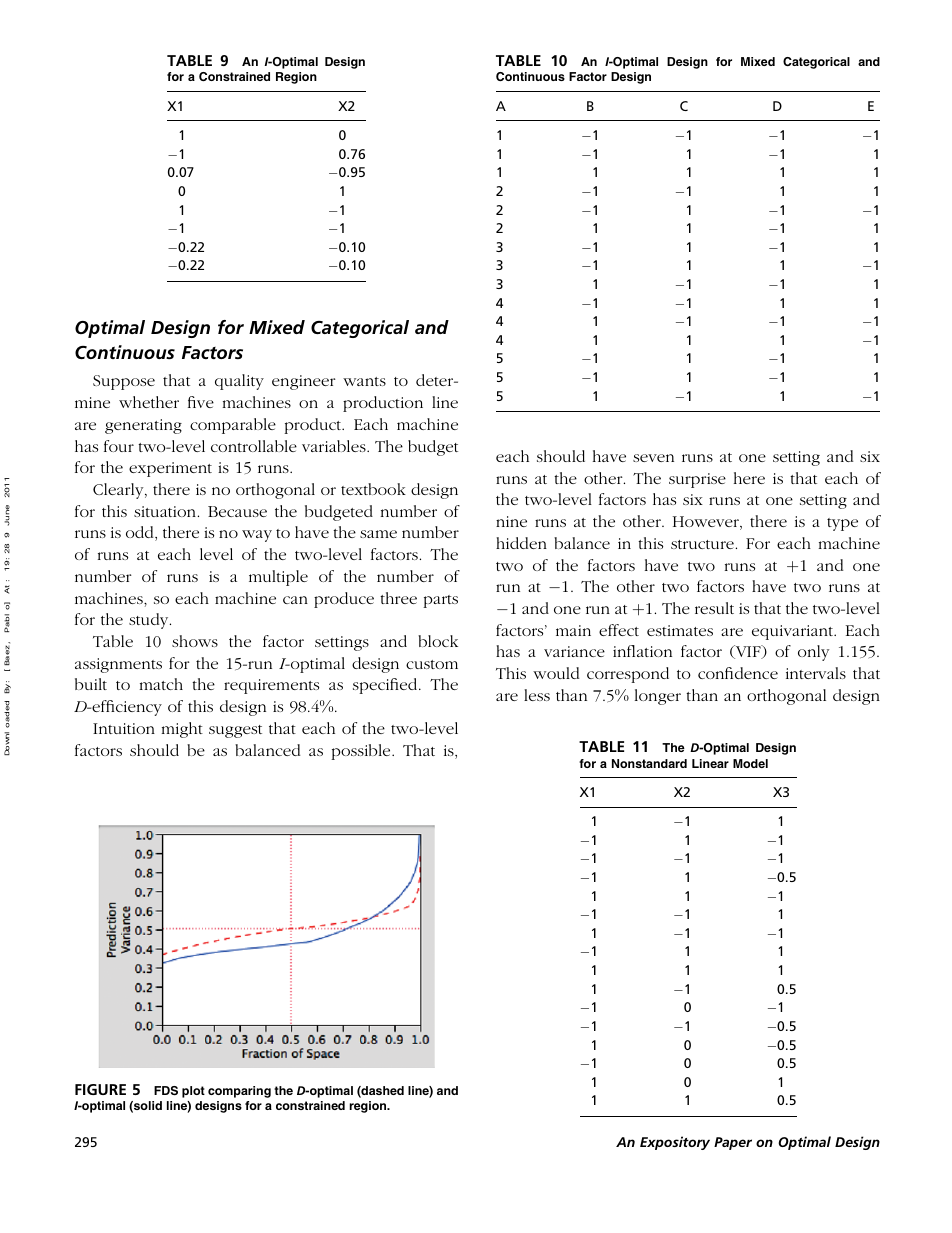 The width and height of the image is (952, 1233). Describe the element at coordinates (653, 458) in the image. I see `seven` at that location.
